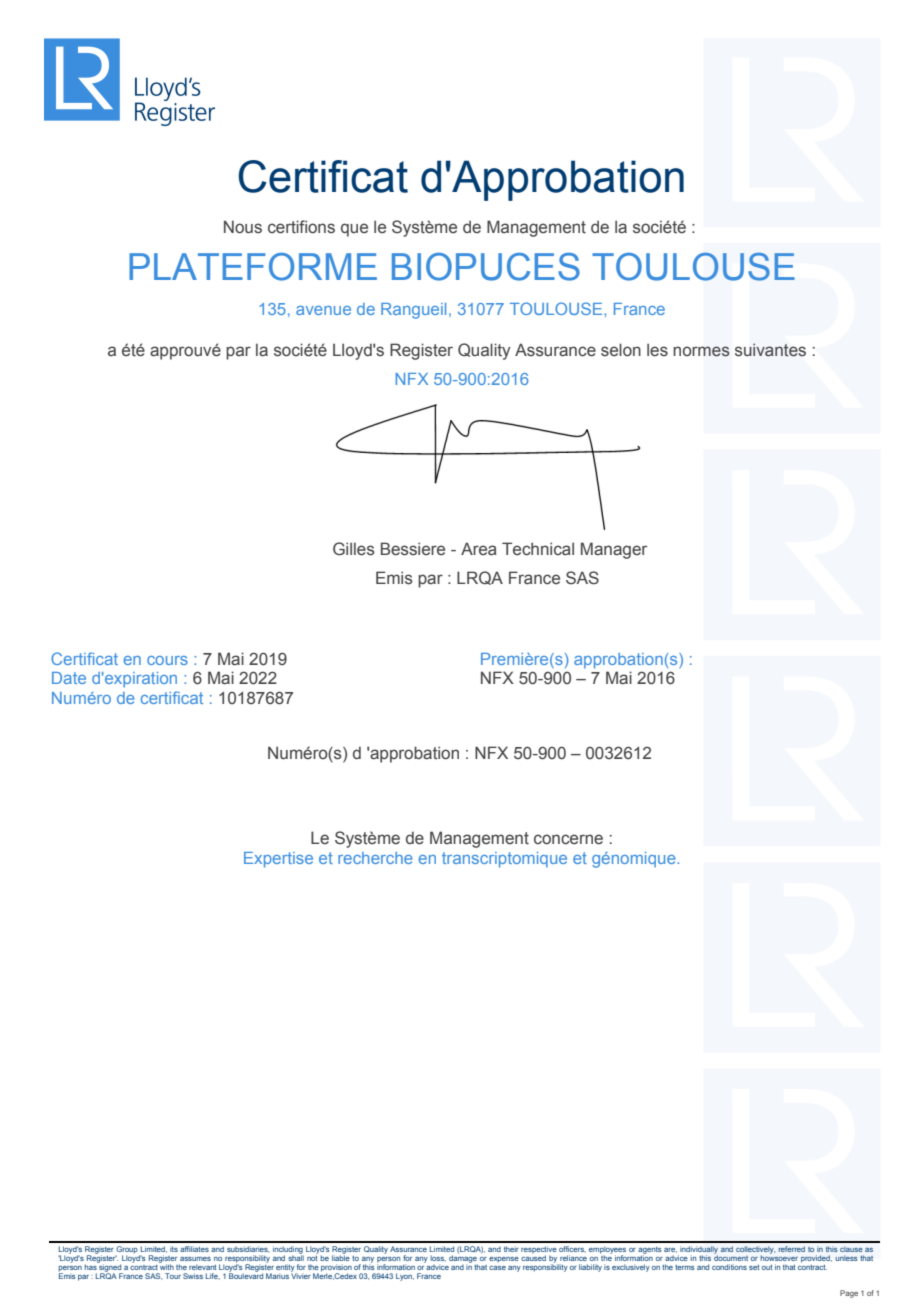 The height and width of the screenshot is (1308, 924). Describe the element at coordinates (253, 267) in the screenshot. I see `PLATEFORME` at that location.
